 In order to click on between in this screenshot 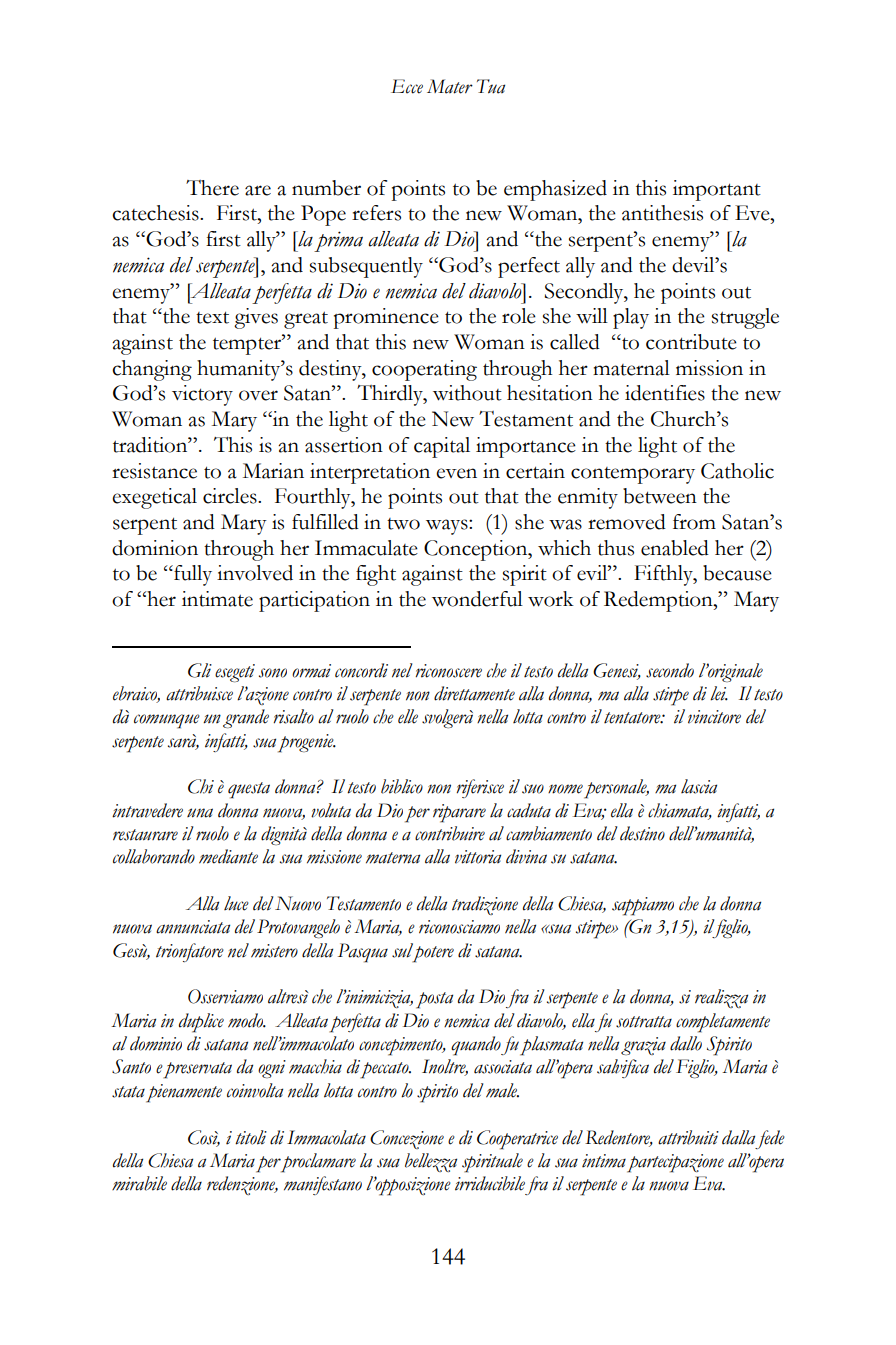, I will do `click(660, 496)`.
